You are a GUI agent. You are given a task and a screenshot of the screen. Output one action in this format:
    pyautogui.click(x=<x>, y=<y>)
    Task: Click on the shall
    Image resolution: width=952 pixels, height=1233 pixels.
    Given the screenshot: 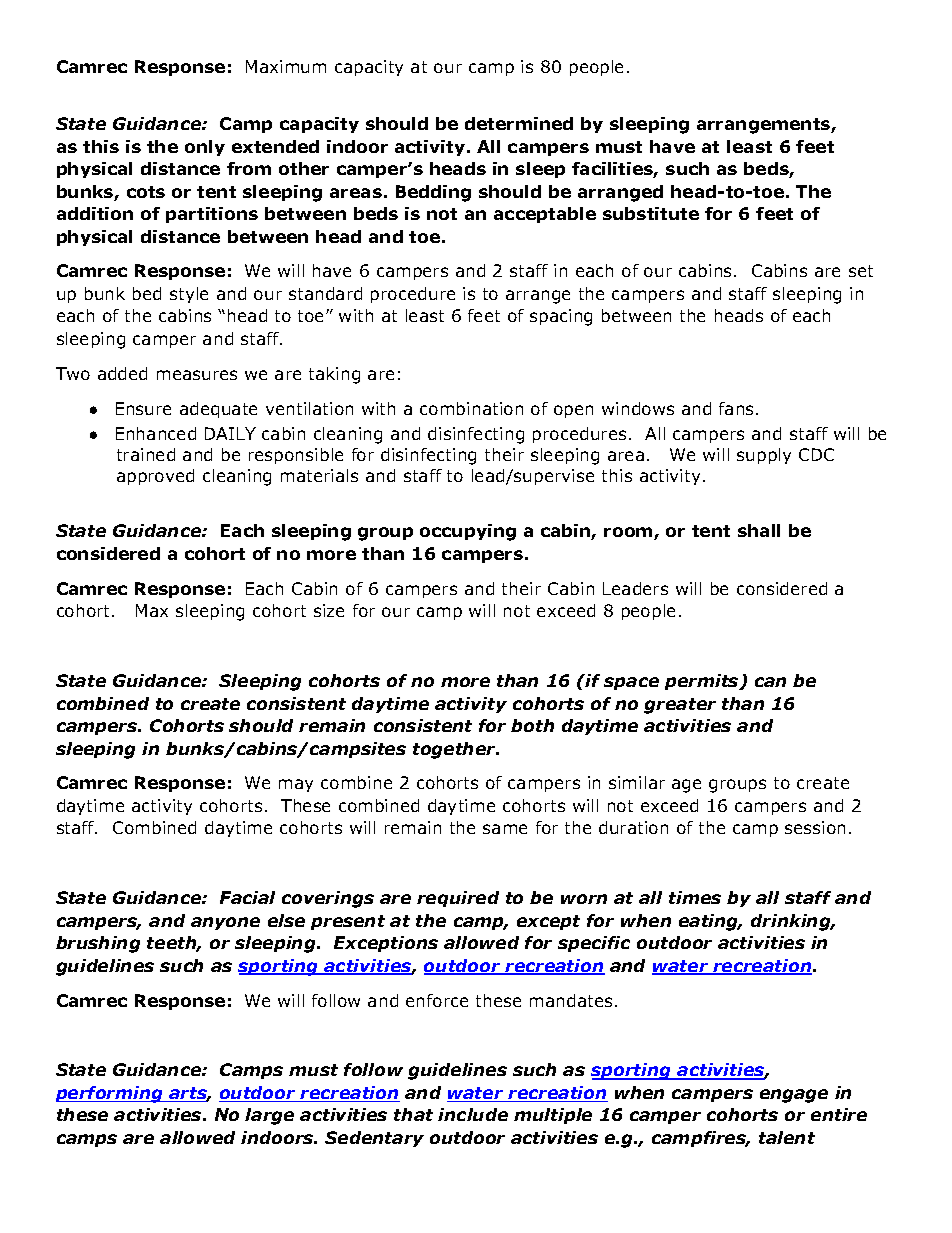 What is the action you would take?
    pyautogui.click(x=759, y=530)
